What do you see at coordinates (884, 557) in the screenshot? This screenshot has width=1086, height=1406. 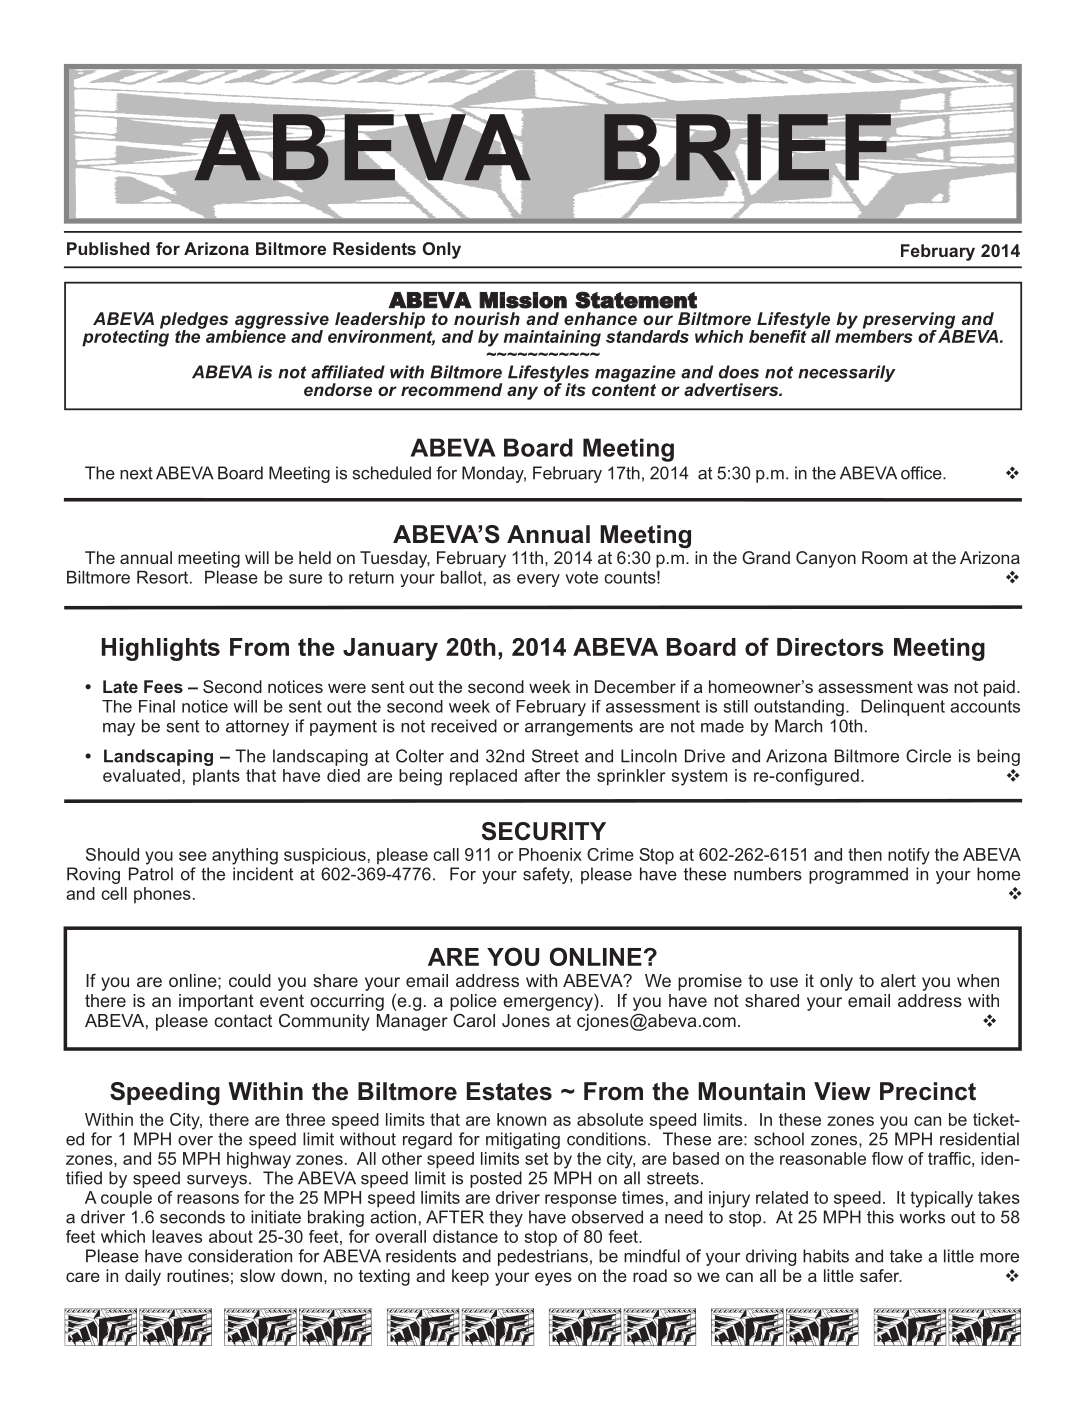 I see `Room` at bounding box center [884, 557].
